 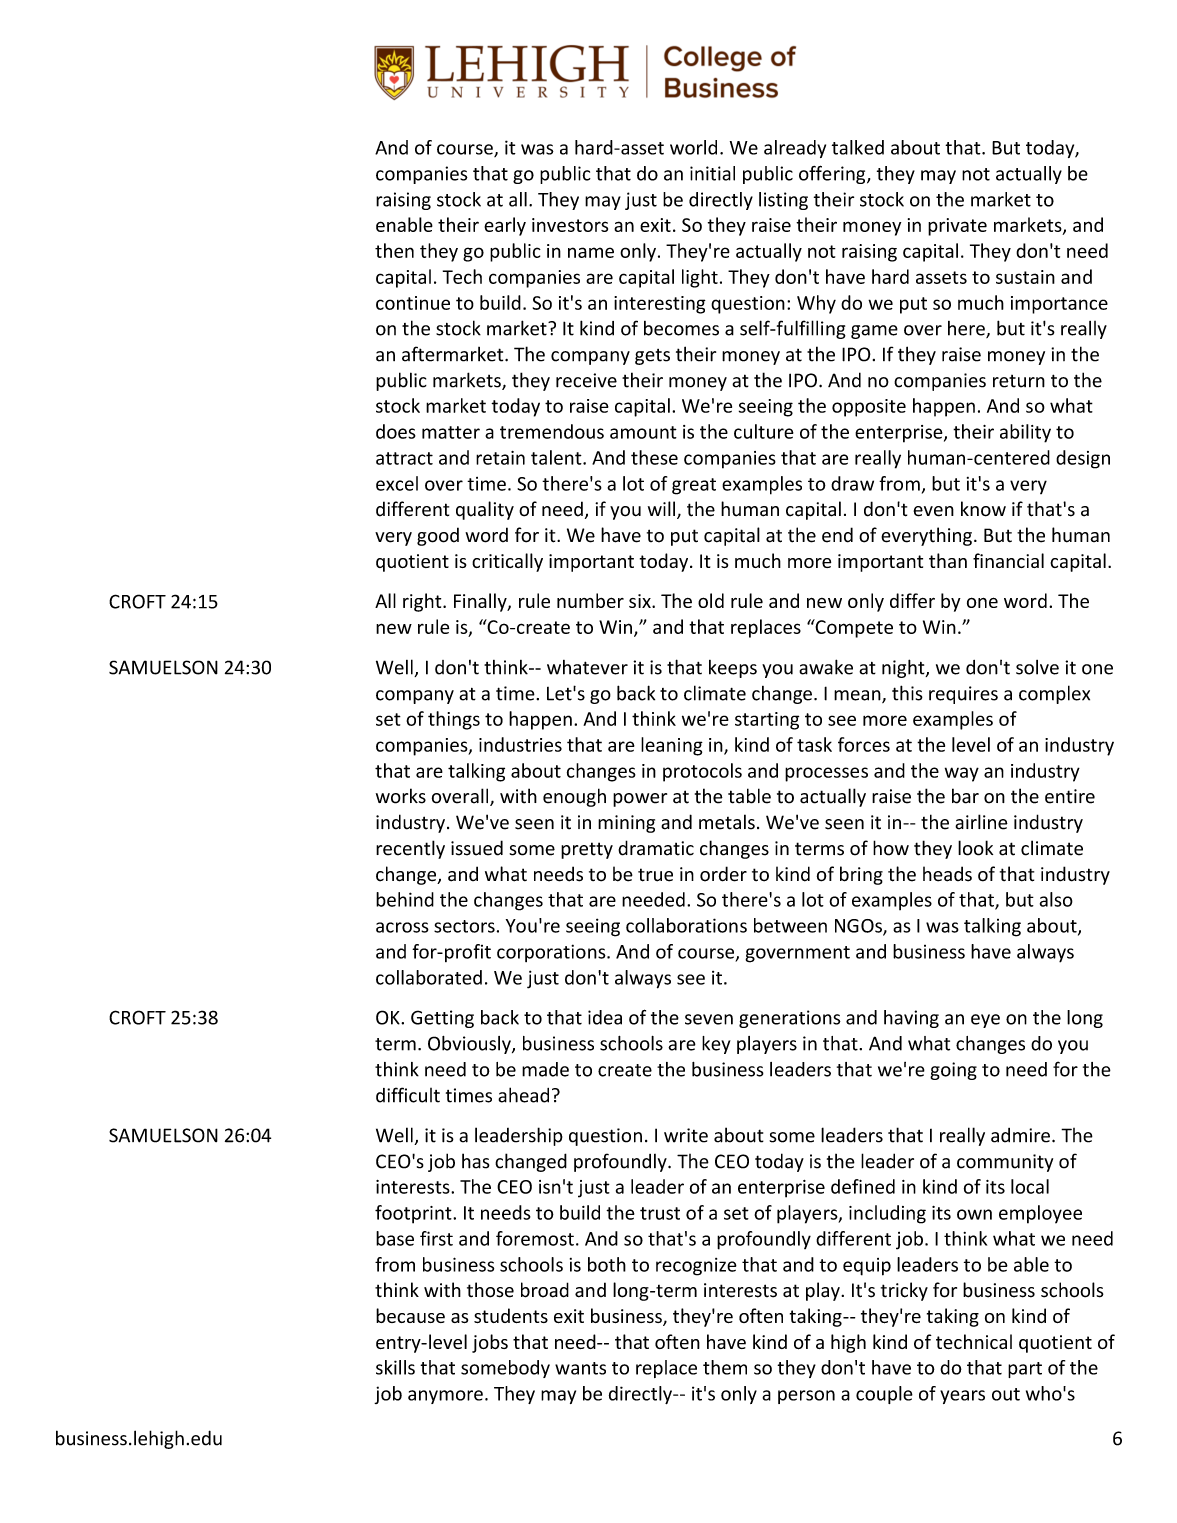 I want to click on jobs, so click(x=490, y=1343).
